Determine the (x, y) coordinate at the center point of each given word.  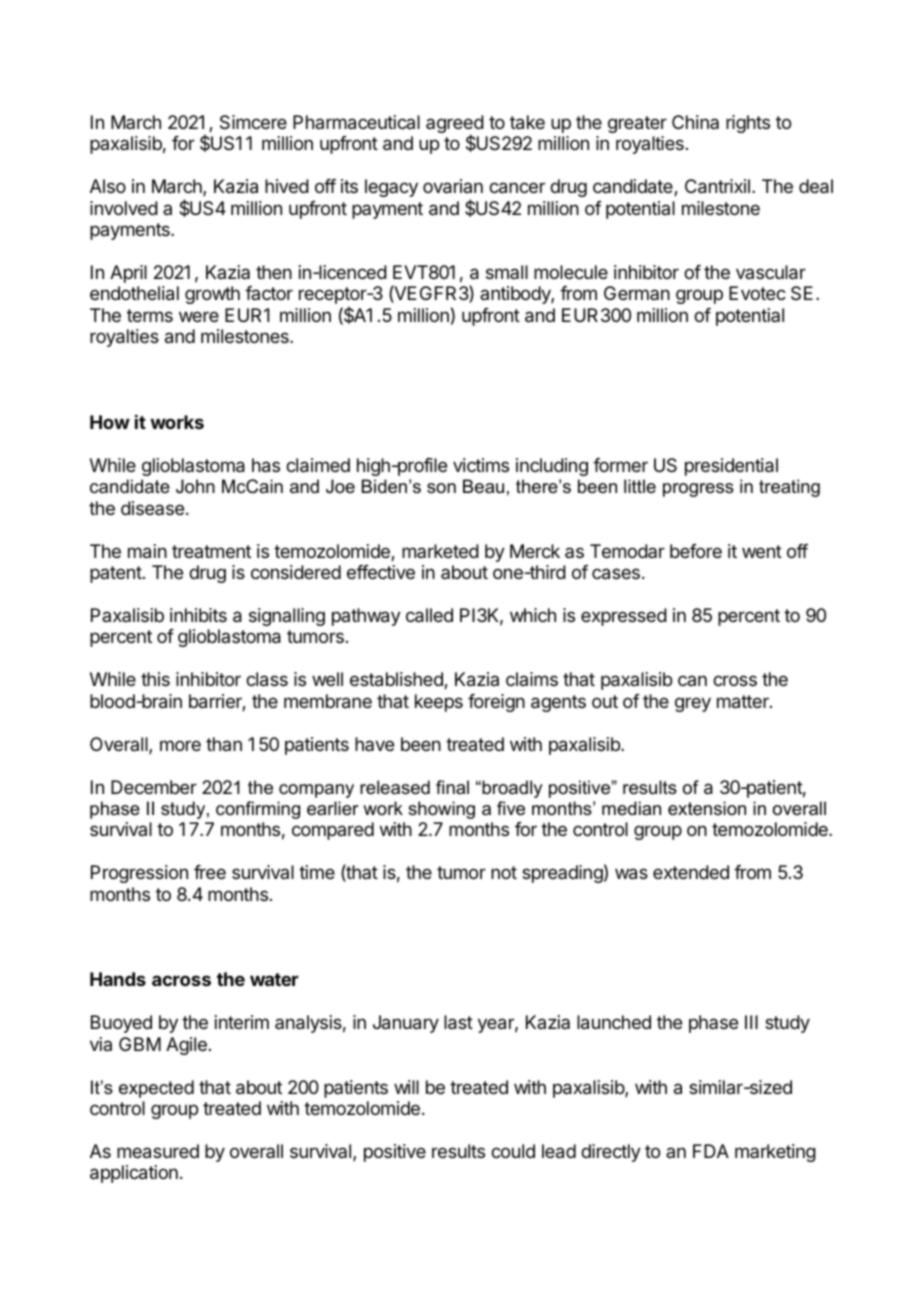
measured (158, 1151)
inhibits (198, 615)
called (429, 615)
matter (744, 702)
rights (748, 124)
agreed (455, 125)
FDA (711, 1151)
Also (108, 186)
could (513, 1151)
